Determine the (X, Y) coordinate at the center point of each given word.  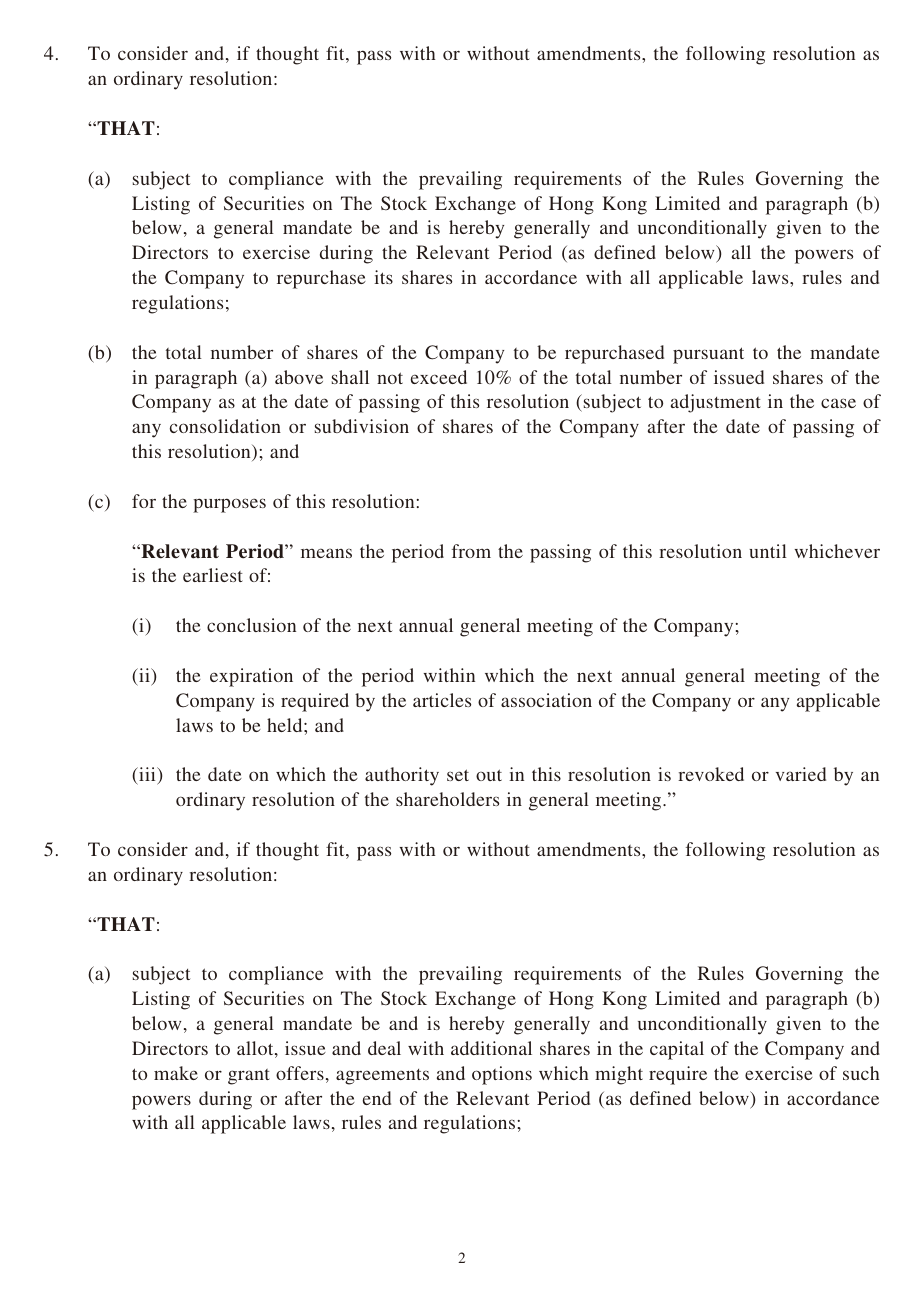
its (383, 277)
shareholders (447, 799)
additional (491, 1048)
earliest (213, 575)
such (861, 1073)
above (299, 377)
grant (249, 1077)
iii (147, 774)
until (768, 551)
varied (801, 774)
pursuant (708, 355)
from (471, 551)
